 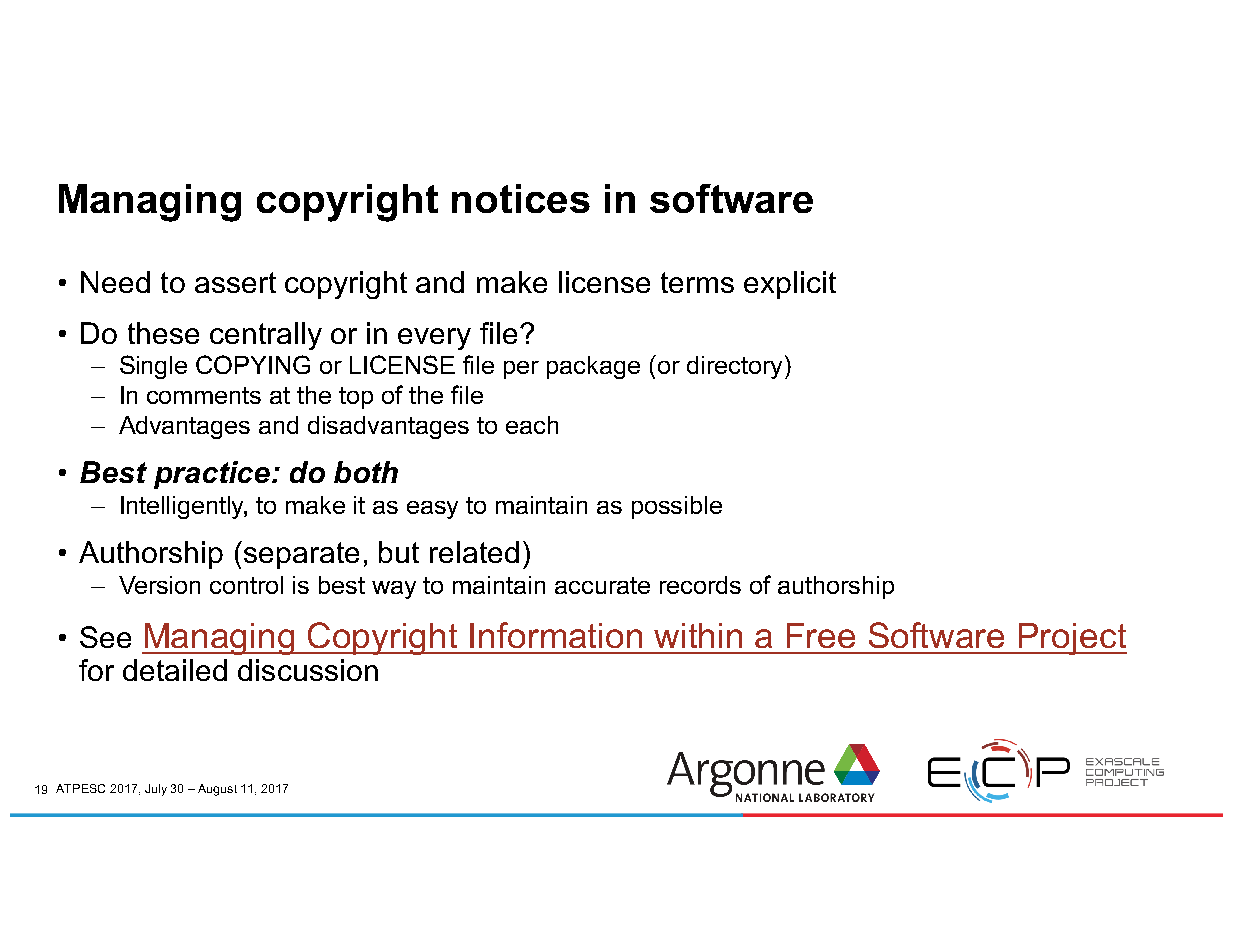 What do you see at coordinates (235, 282) in the screenshot?
I see `assert` at bounding box center [235, 282].
